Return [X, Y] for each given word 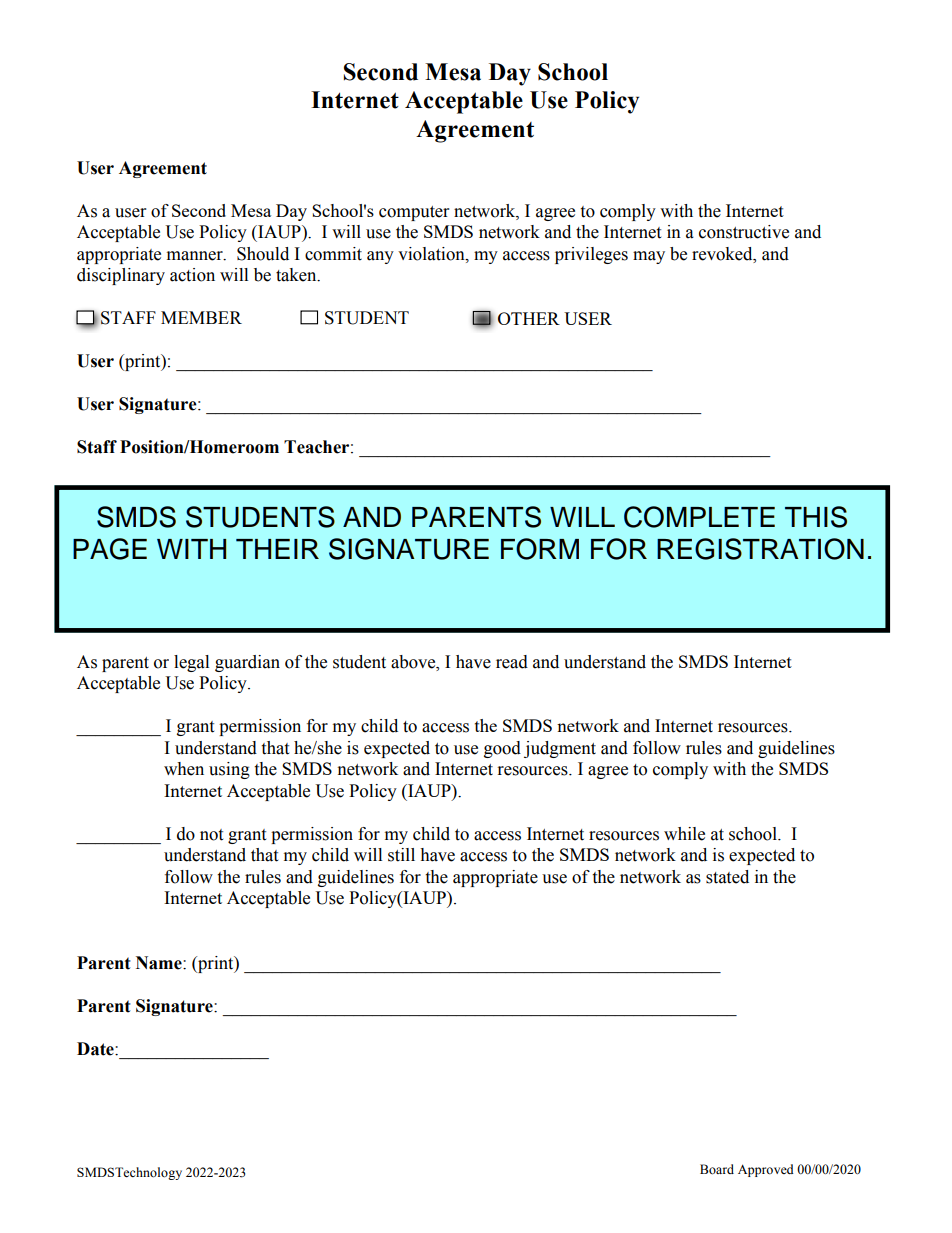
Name [160, 963]
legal [191, 663]
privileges [591, 255]
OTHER [529, 318]
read [512, 662]
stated [727, 877]
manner [196, 256]
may [649, 257]
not [211, 835]
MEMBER [201, 317]
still [401, 855]
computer [414, 213]
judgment [560, 749]
